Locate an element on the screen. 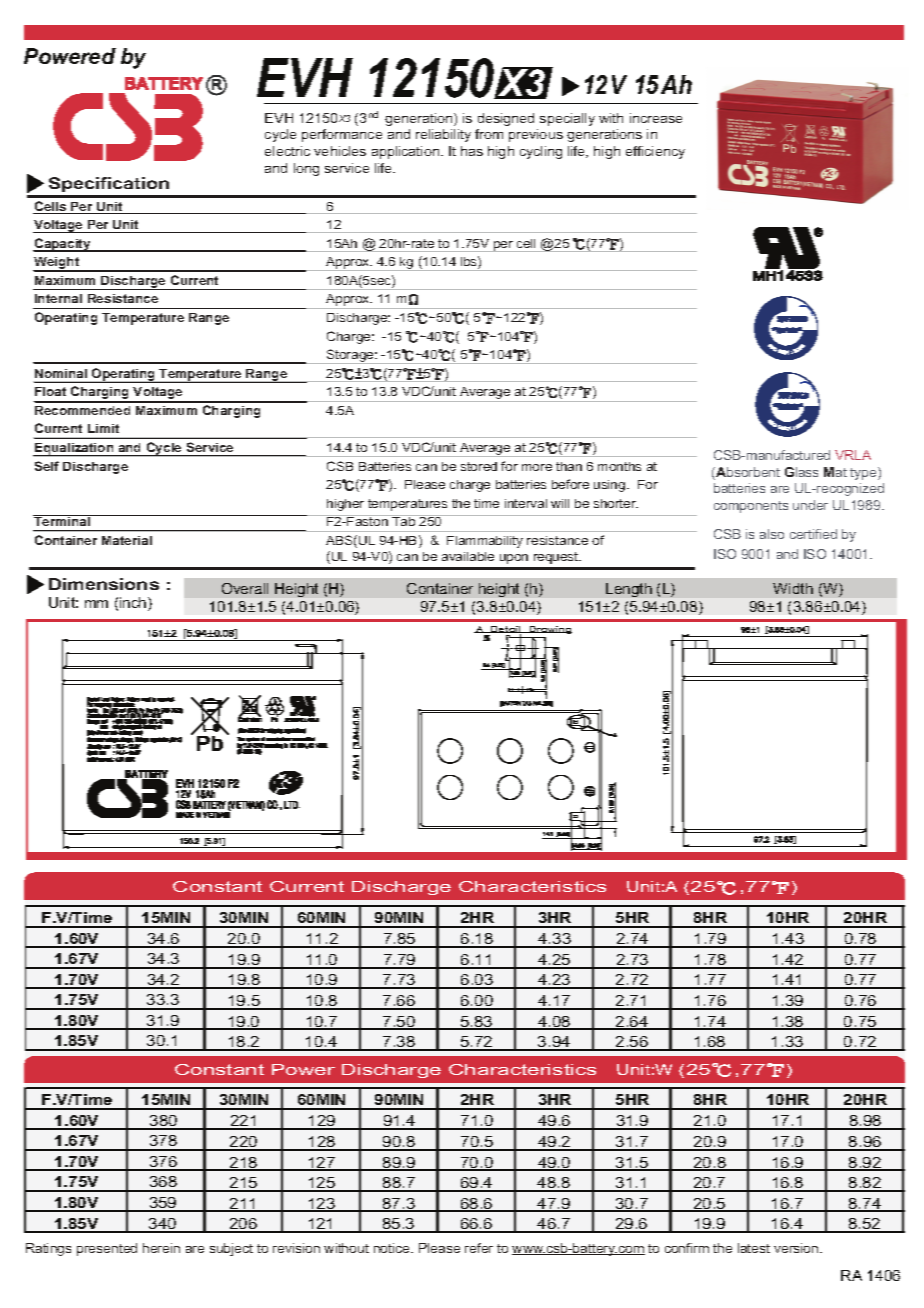 This screenshot has width=924, height=1308. herein is located at coordinates (161, 1248).
